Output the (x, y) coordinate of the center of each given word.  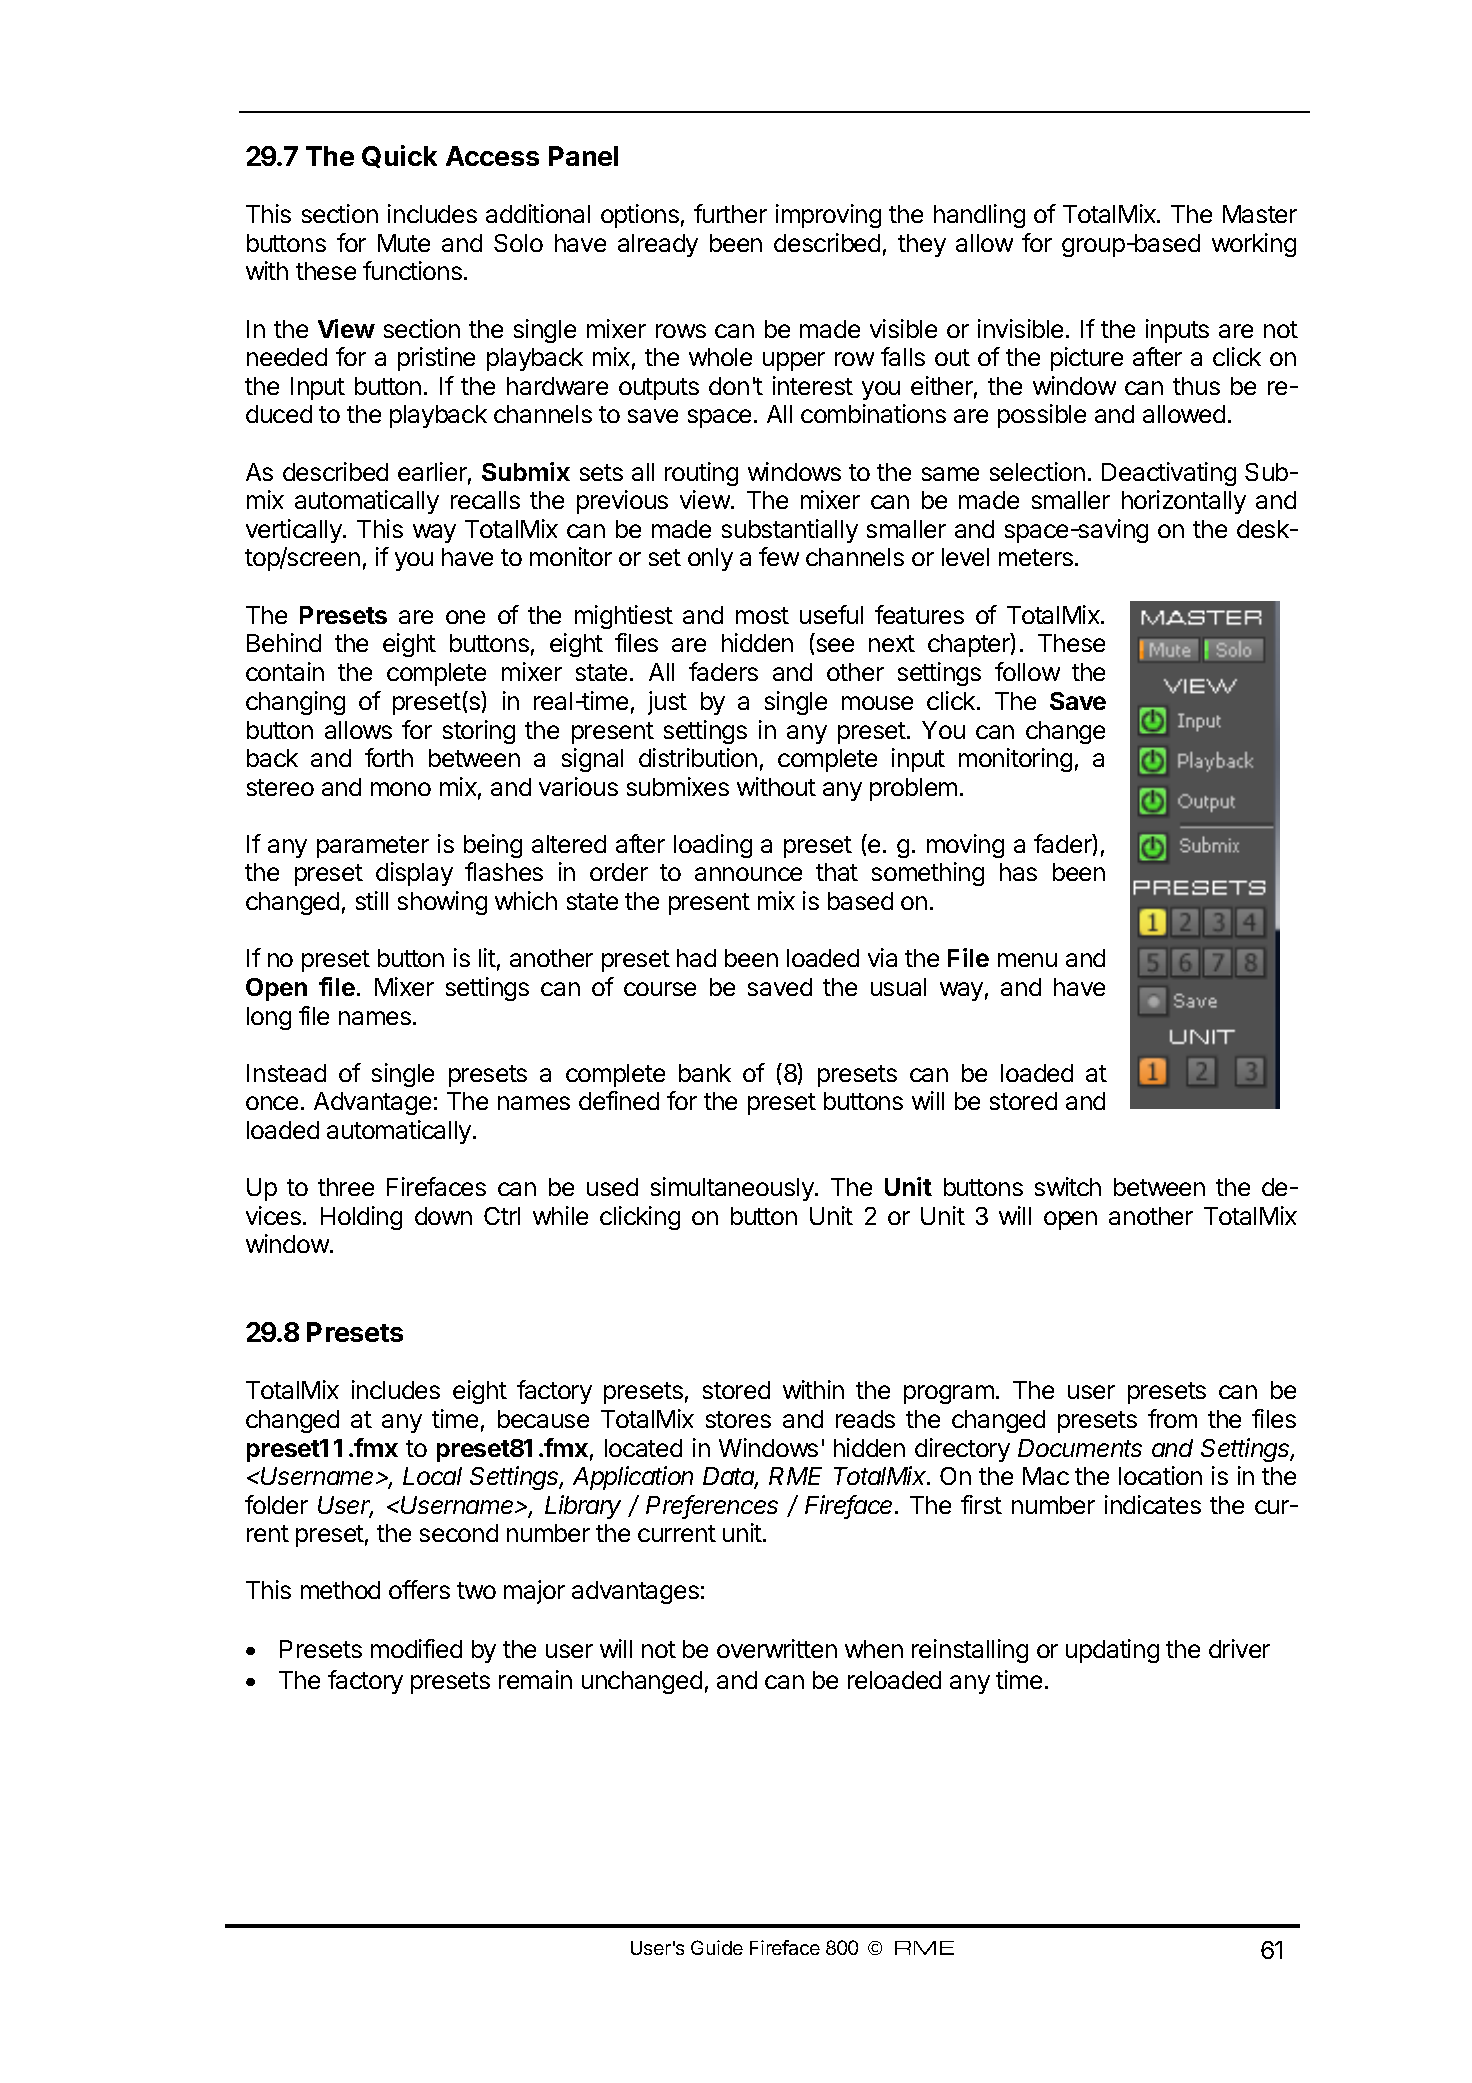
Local (432, 1476)
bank (705, 1073)
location (1160, 1475)
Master (1260, 214)
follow (1027, 671)
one (465, 617)
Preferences (712, 1506)
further (730, 213)
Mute (404, 243)
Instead (286, 1073)
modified (416, 1648)
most (762, 615)
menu (1027, 960)
